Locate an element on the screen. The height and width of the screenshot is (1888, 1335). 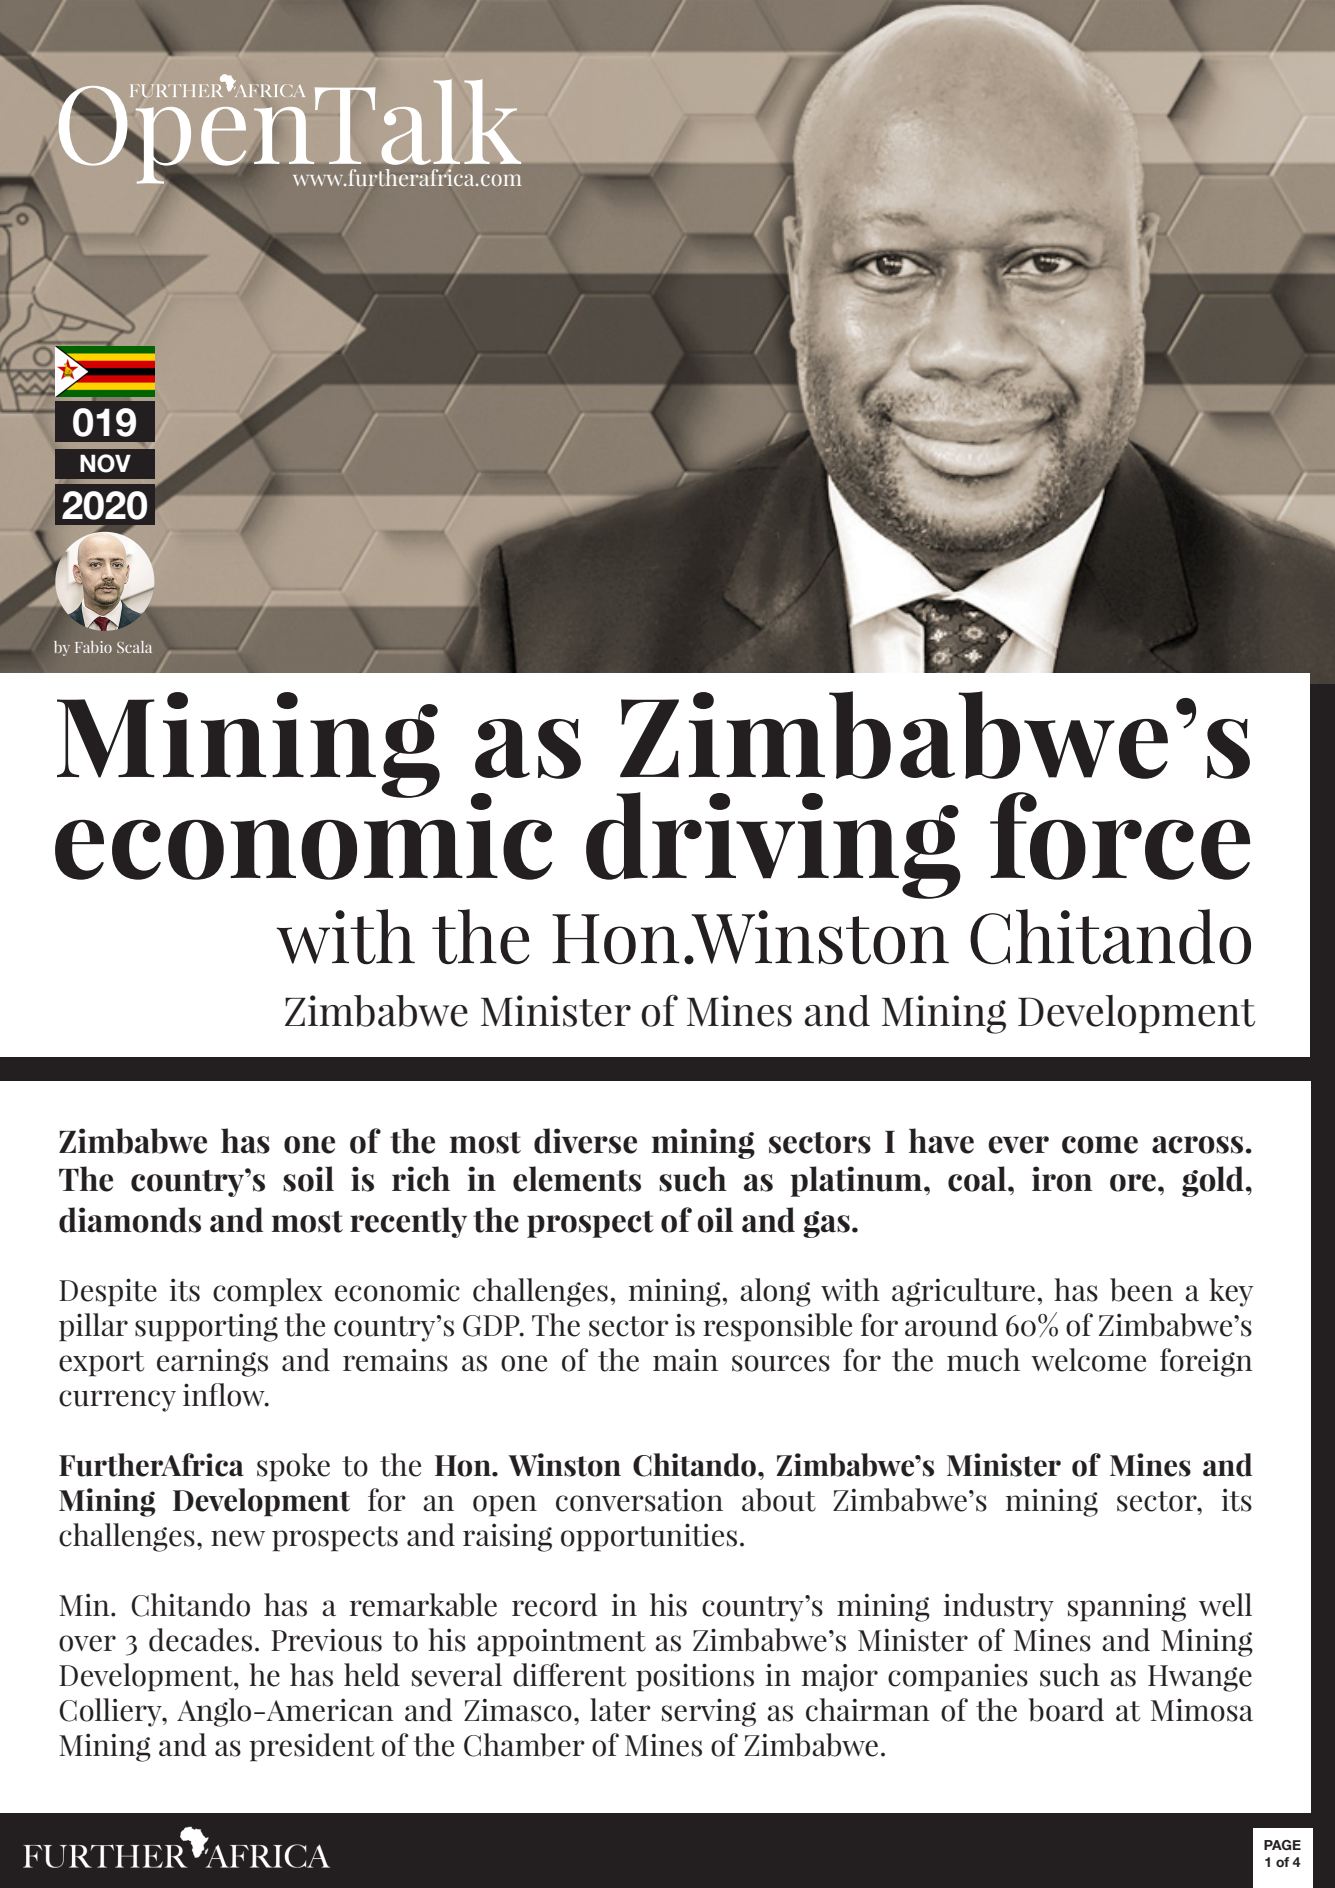
across is located at coordinates (1197, 1145).
